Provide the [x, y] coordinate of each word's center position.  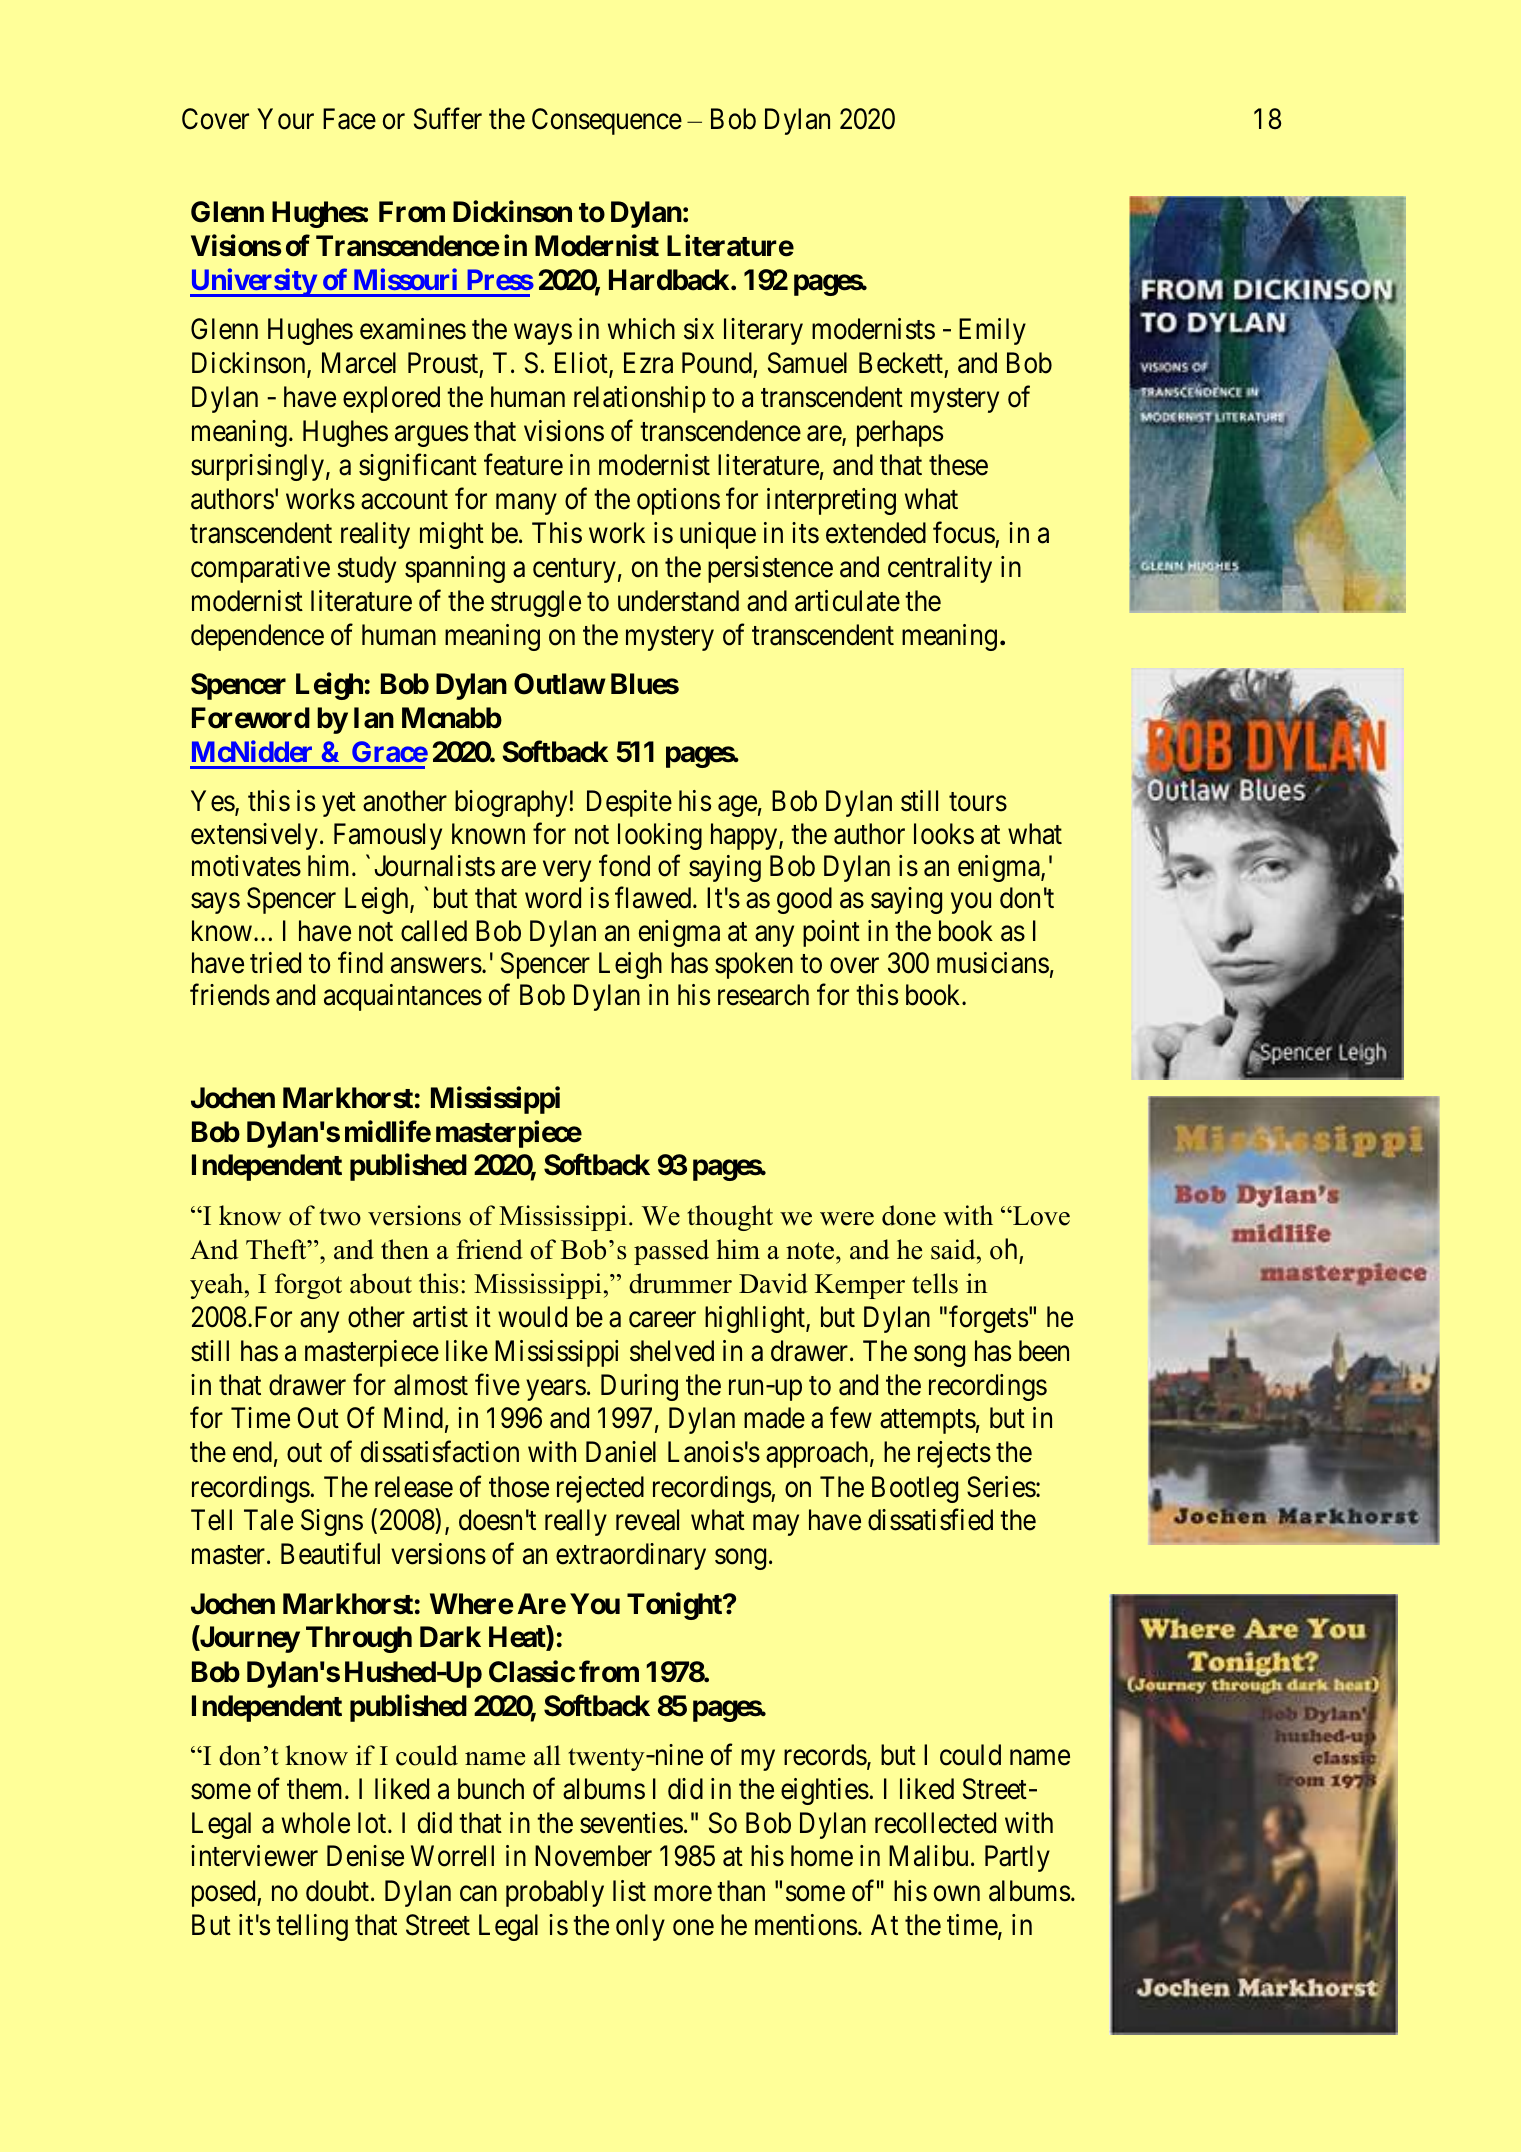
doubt [339, 1891]
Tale [268, 1520]
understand [678, 601]
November [593, 1856]
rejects [954, 1454]
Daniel [621, 1452]
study [366, 569]
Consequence [607, 121]
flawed [654, 898]
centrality [940, 569]
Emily [992, 331]
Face [349, 119]
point [831, 933]
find [360, 963]
